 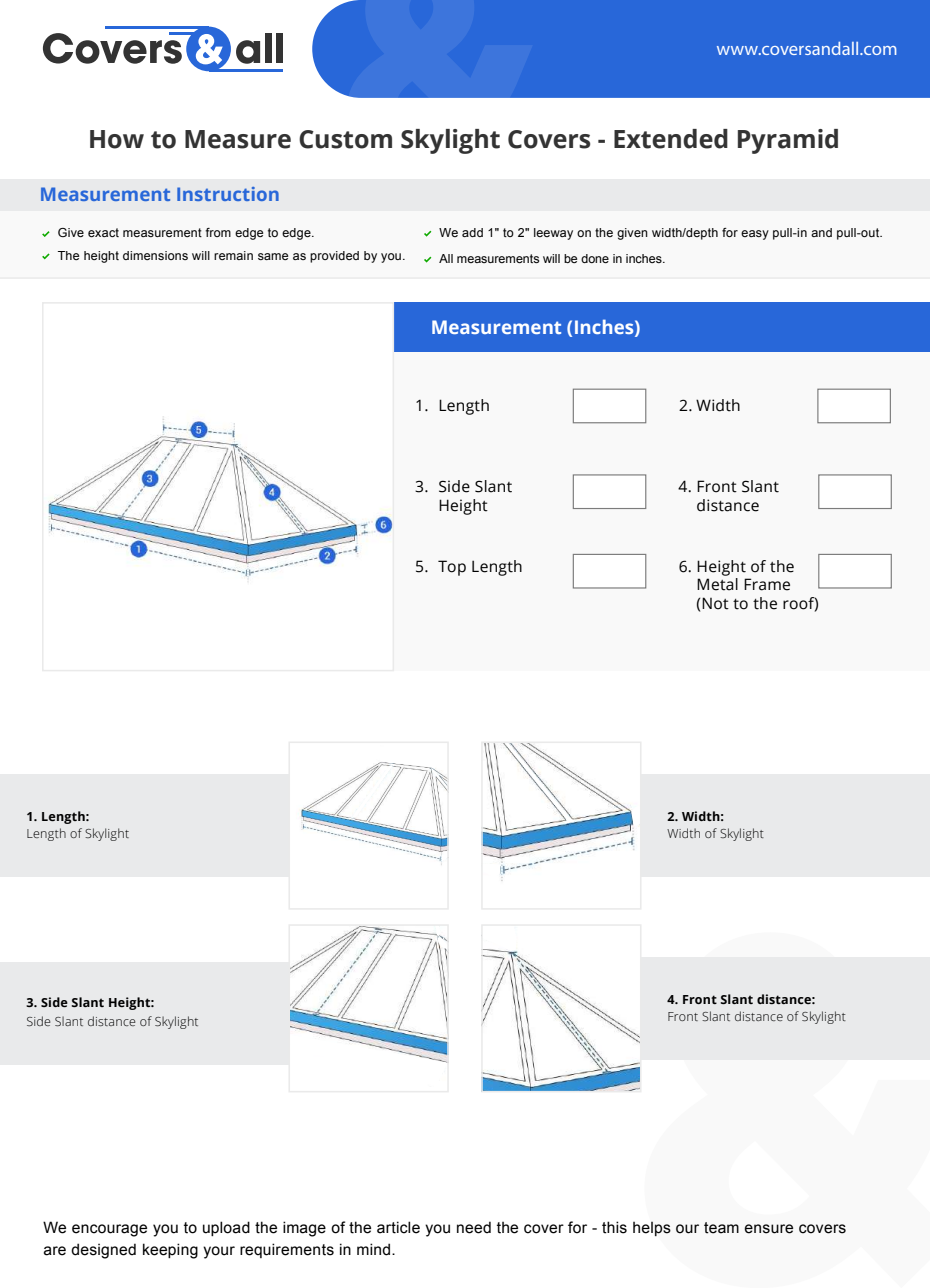 I want to click on Metal, so click(x=717, y=584).
